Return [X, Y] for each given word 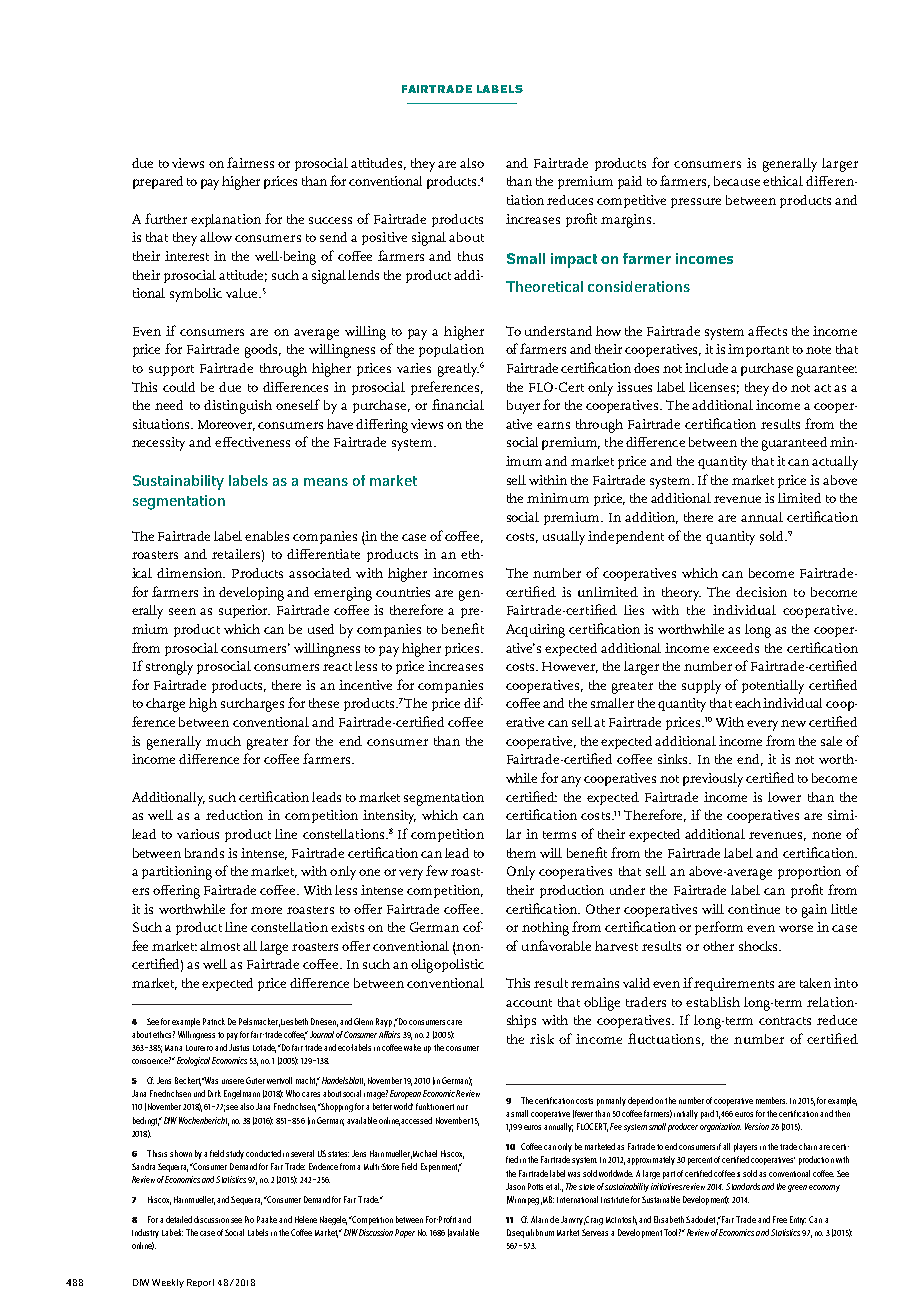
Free [780, 1219]
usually [564, 538]
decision [761, 592]
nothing [545, 929]
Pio [249, 1219]
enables [267, 536]
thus [470, 256]
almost [220, 946]
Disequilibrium [530, 1233]
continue [754, 909]
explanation [226, 220]
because [737, 181]
